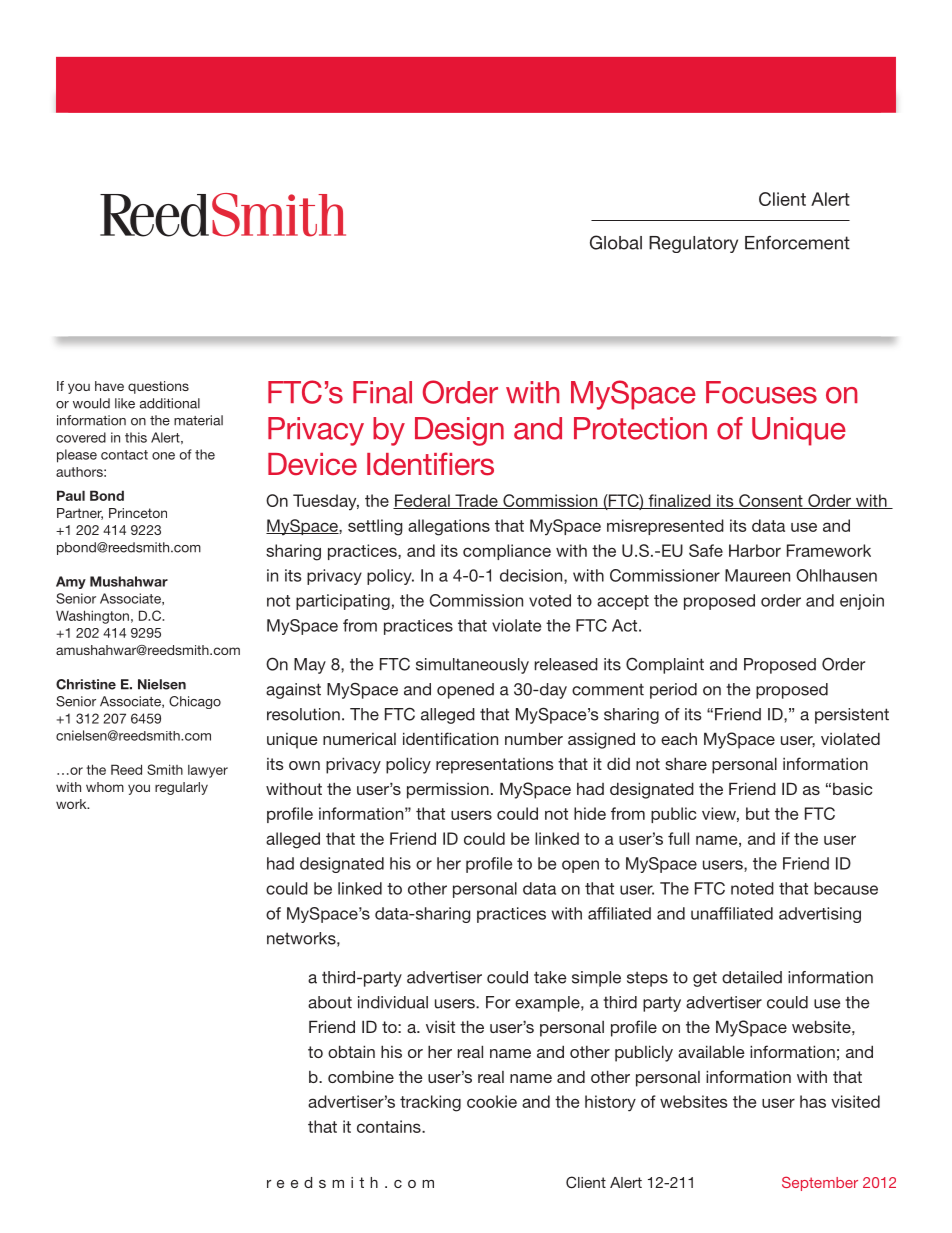  I want to click on noted, so click(752, 888).
